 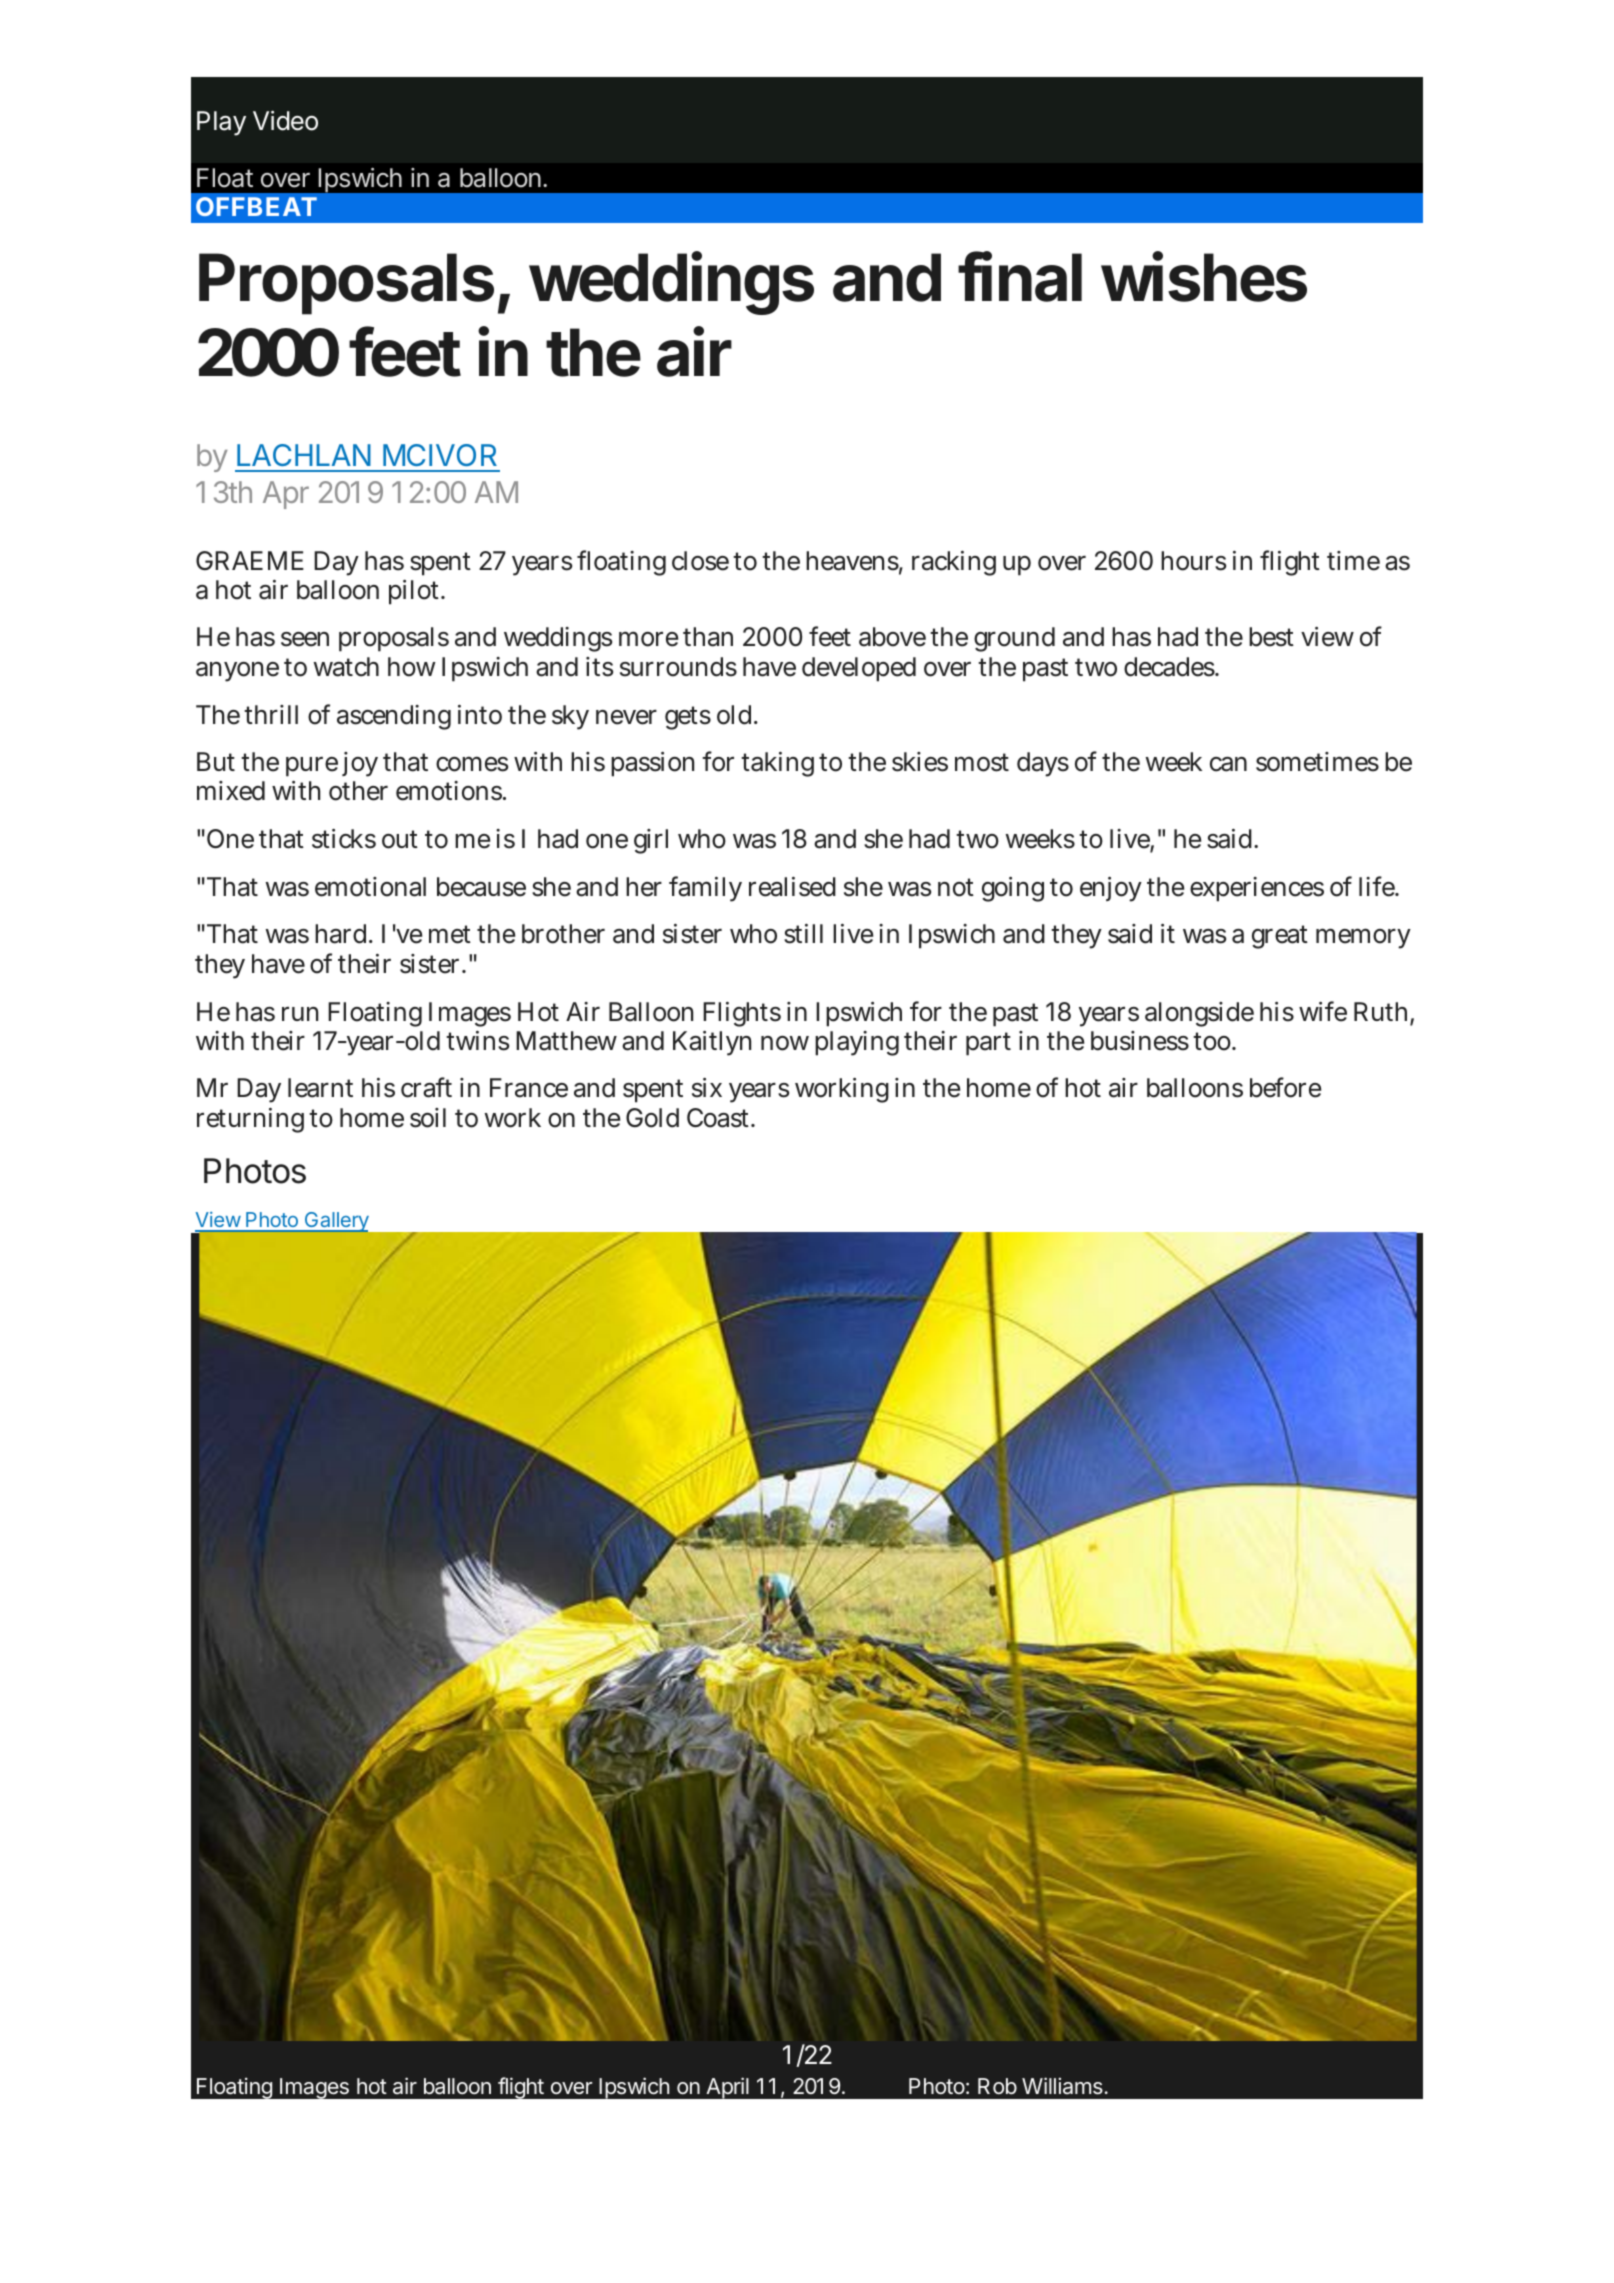 I want to click on Williams, so click(x=1062, y=2086).
